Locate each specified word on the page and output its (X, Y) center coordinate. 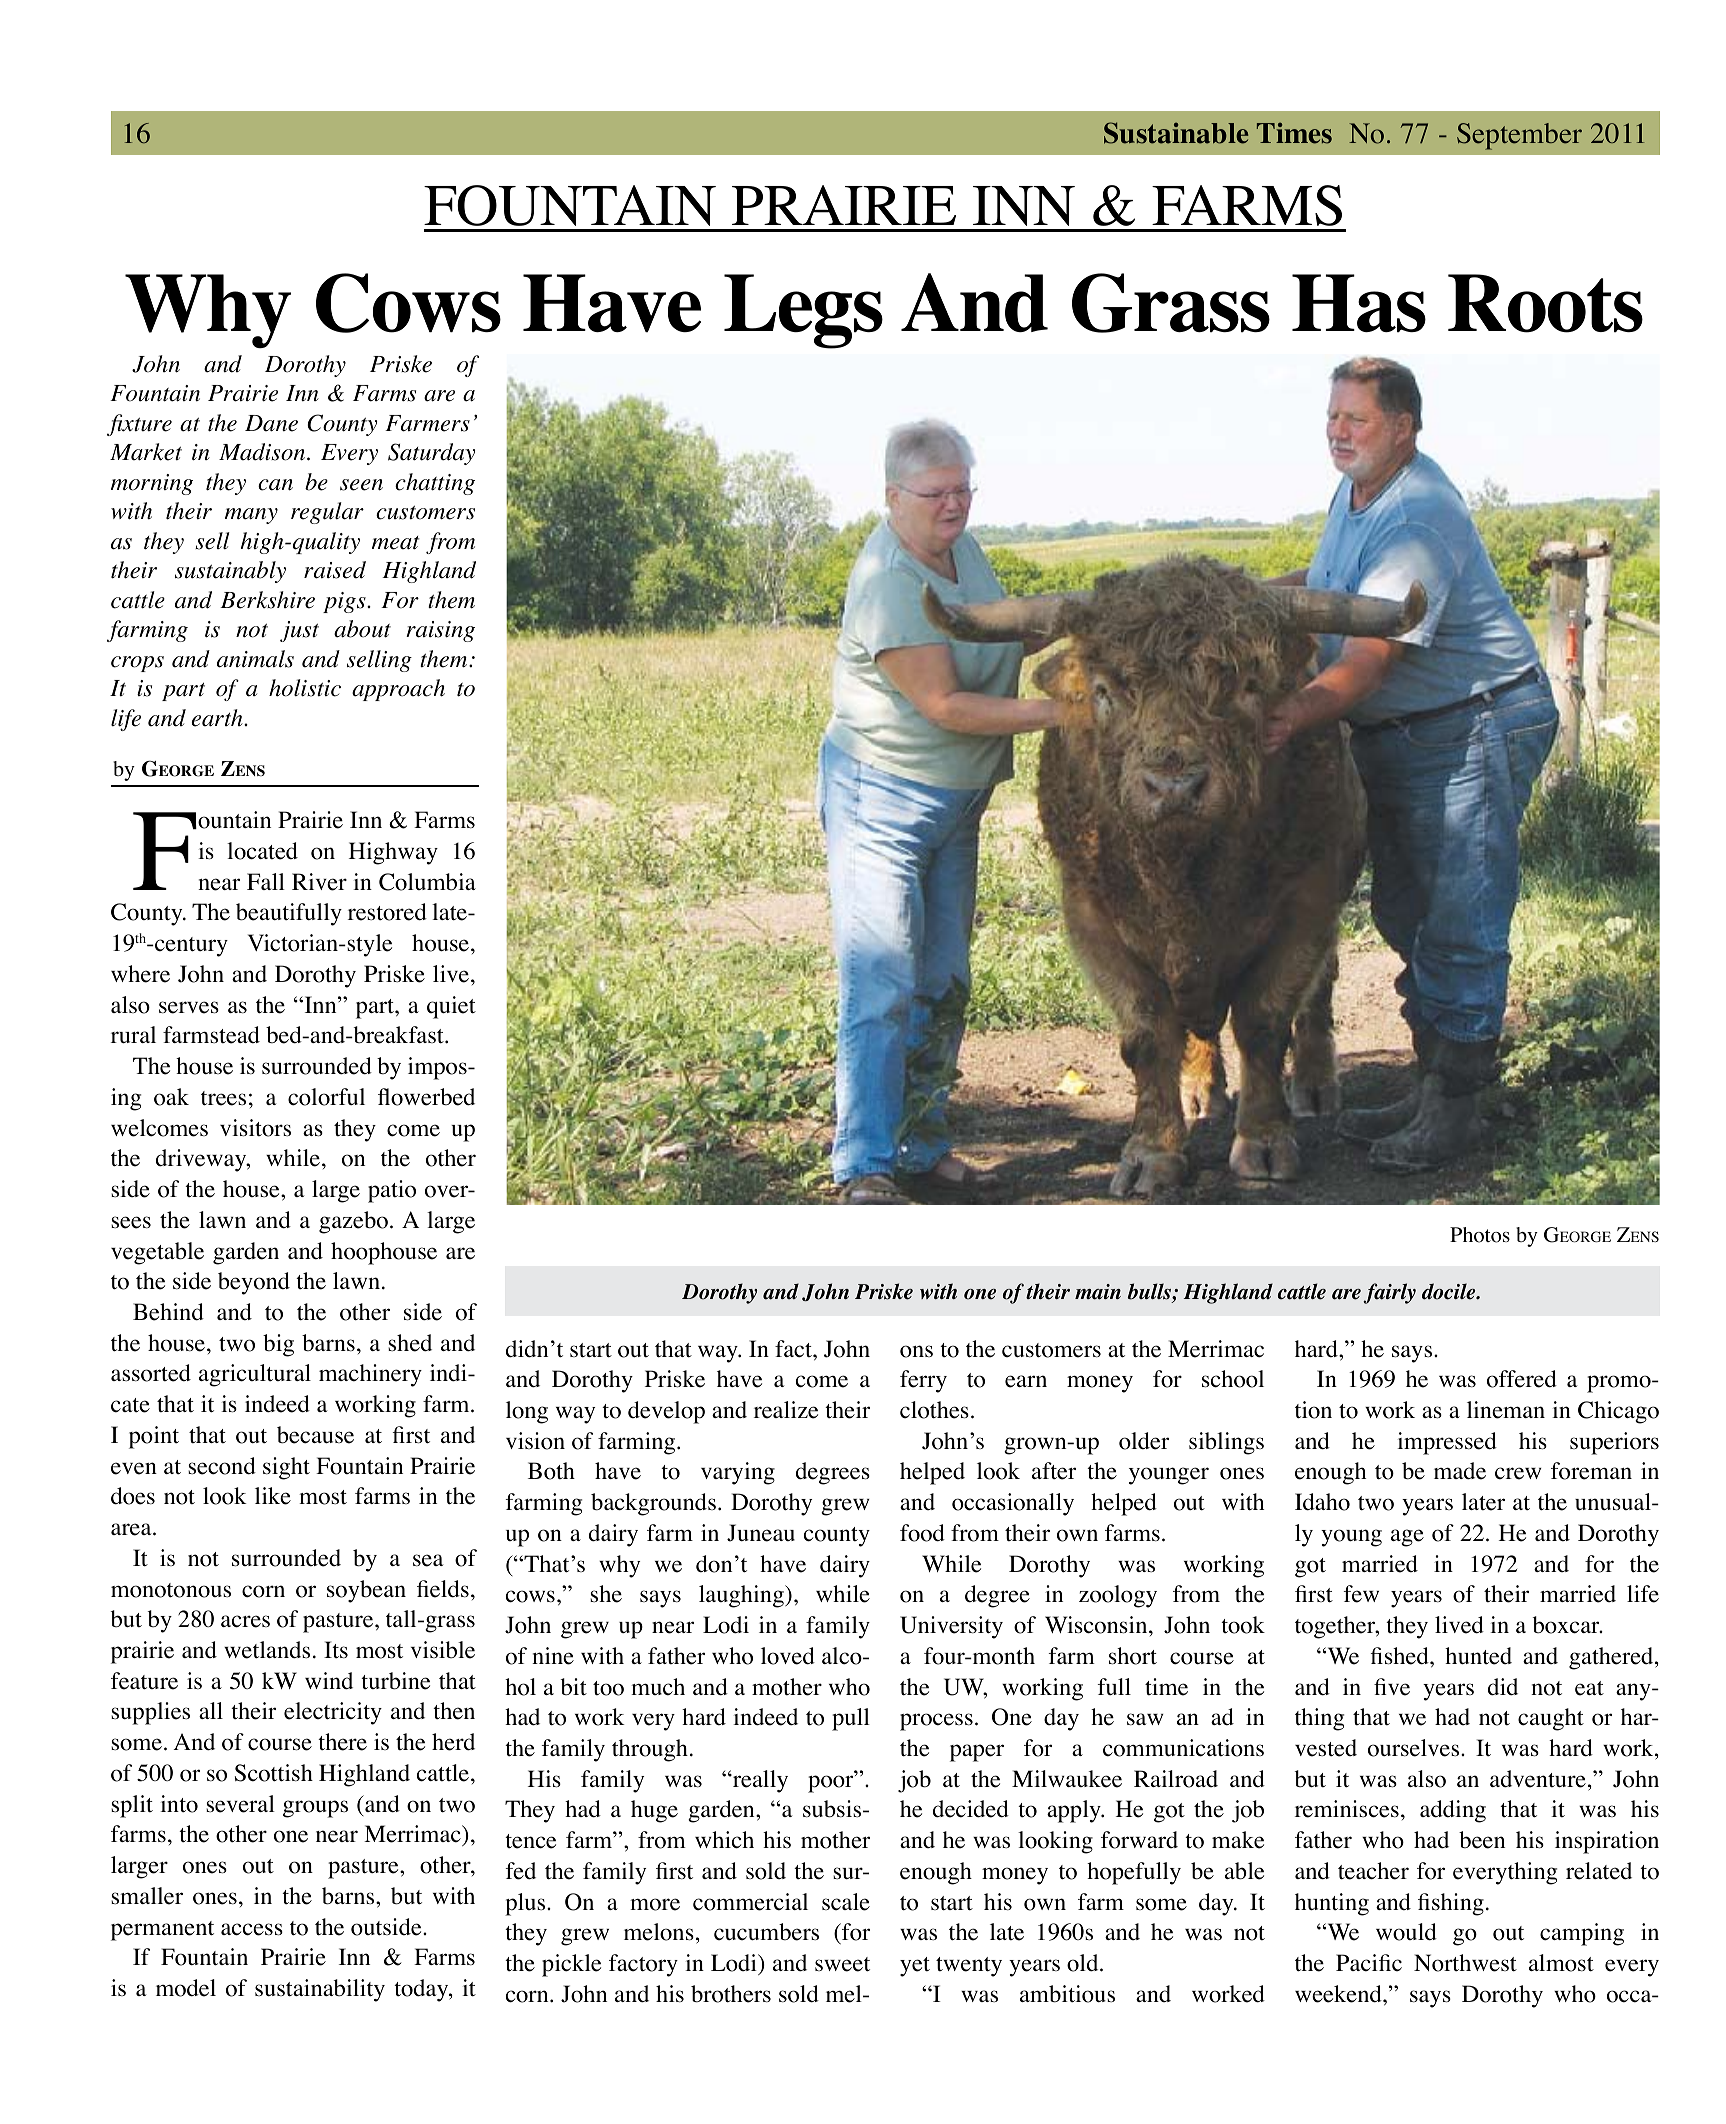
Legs (803, 311)
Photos (1480, 1235)
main (1098, 1292)
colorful (326, 1097)
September (1519, 136)
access (252, 1929)
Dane (271, 423)
